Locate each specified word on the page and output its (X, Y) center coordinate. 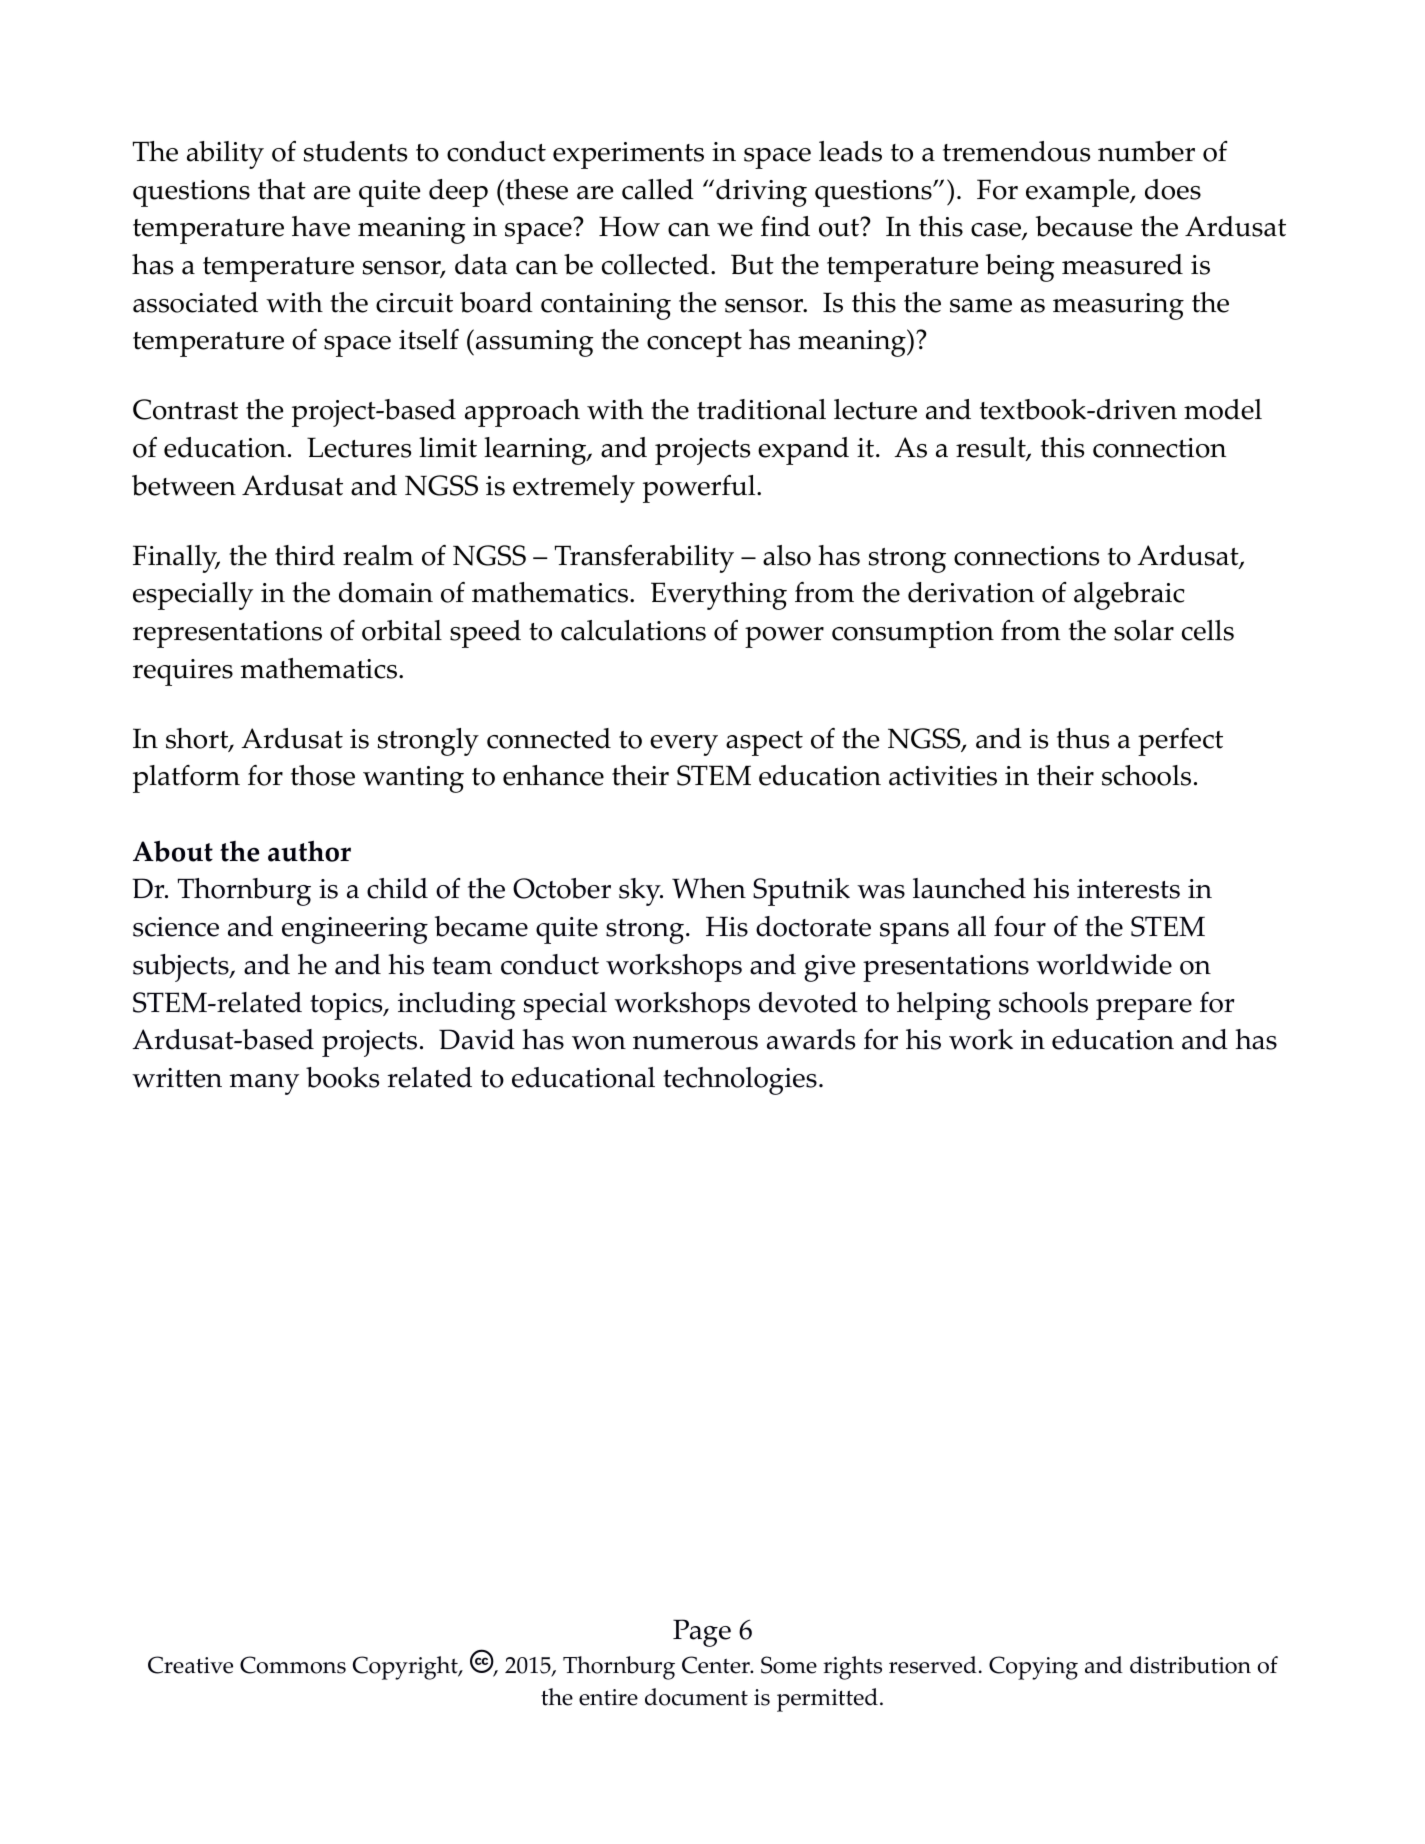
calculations (633, 630)
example (1079, 193)
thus (1083, 738)
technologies (740, 1081)
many (264, 1084)
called (658, 189)
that (282, 189)
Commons (293, 1665)
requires (183, 672)
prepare (1144, 1009)
